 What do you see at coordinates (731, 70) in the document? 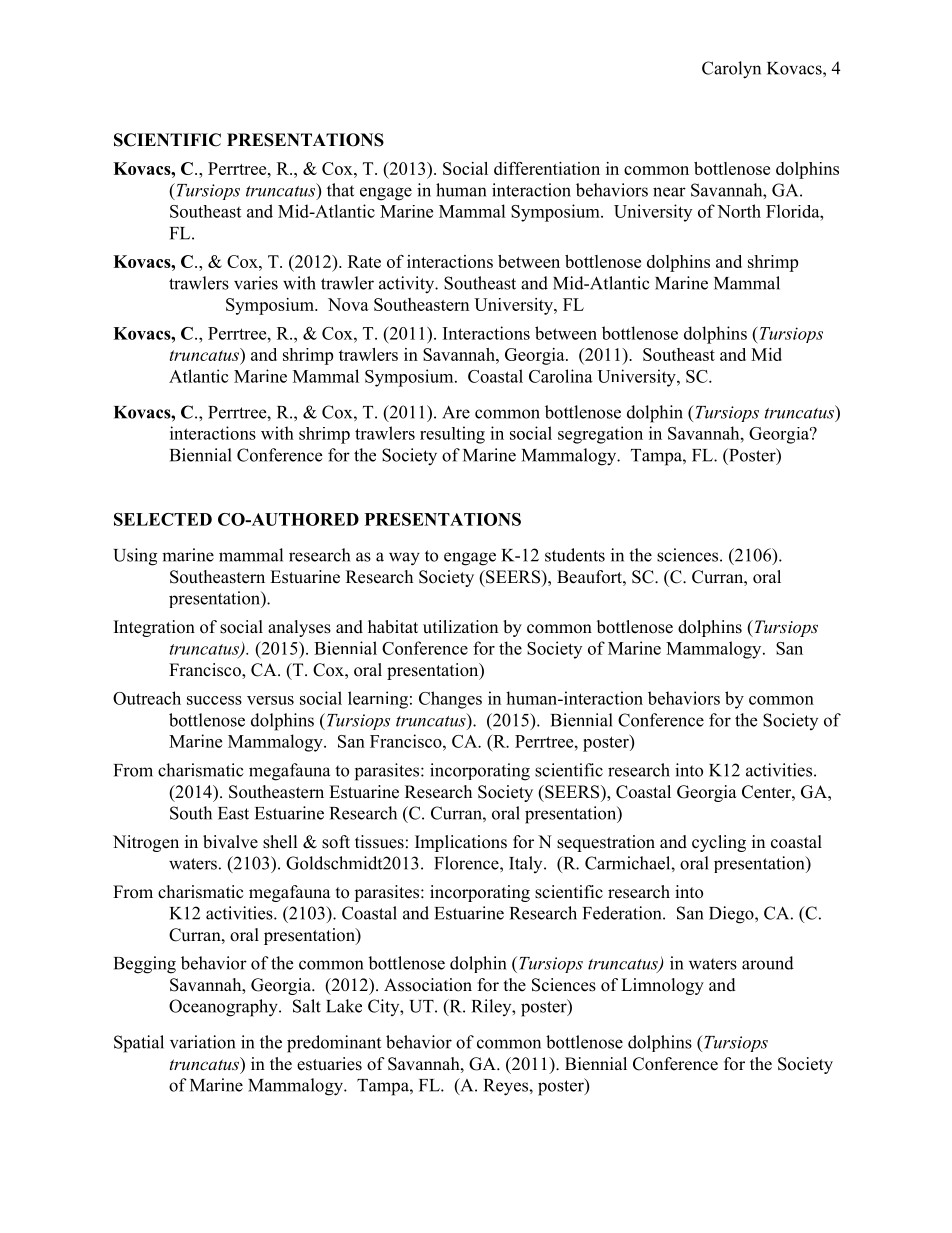
I see `Carolyn` at bounding box center [731, 70].
